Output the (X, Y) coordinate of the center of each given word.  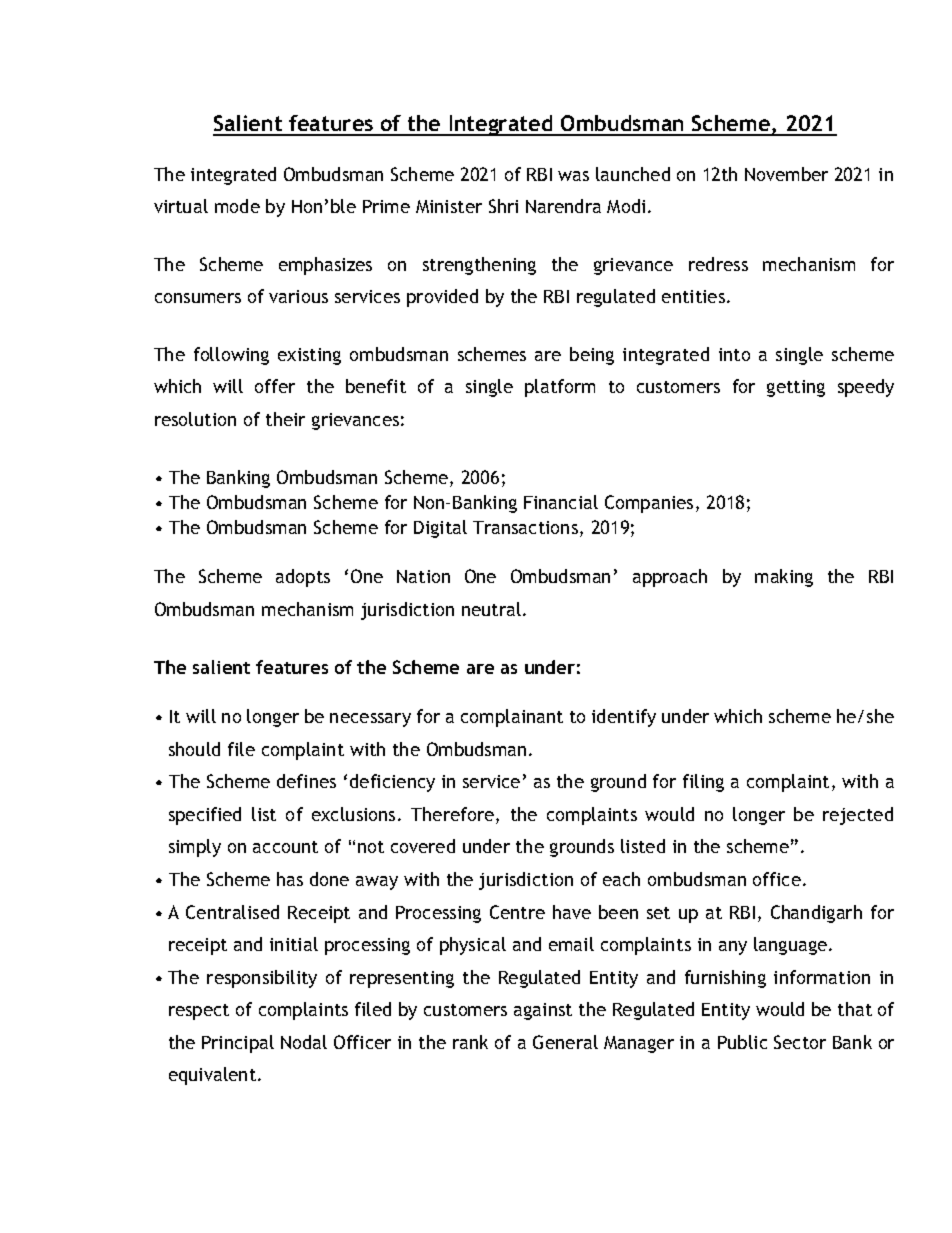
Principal (238, 1044)
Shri (503, 206)
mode (237, 206)
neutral (493, 609)
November (786, 174)
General (565, 1042)
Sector (800, 1042)
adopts (303, 578)
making (784, 578)
